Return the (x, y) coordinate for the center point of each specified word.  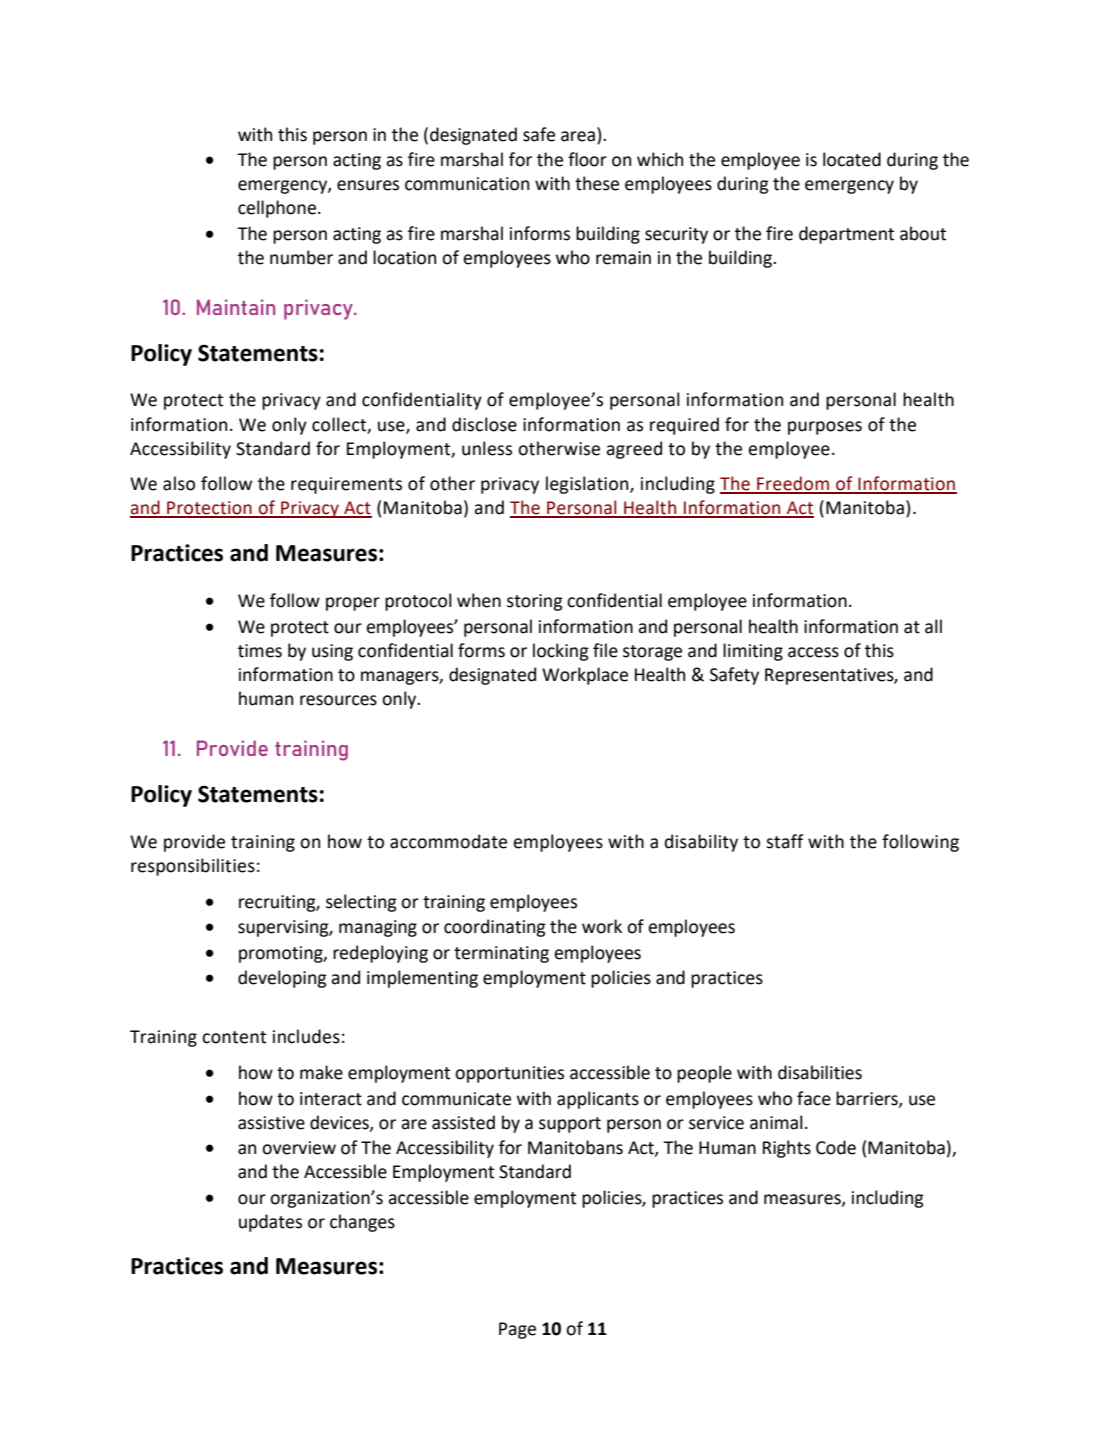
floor (587, 159)
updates (270, 1223)
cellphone (277, 209)
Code (836, 1147)
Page (517, 1330)
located (852, 159)
